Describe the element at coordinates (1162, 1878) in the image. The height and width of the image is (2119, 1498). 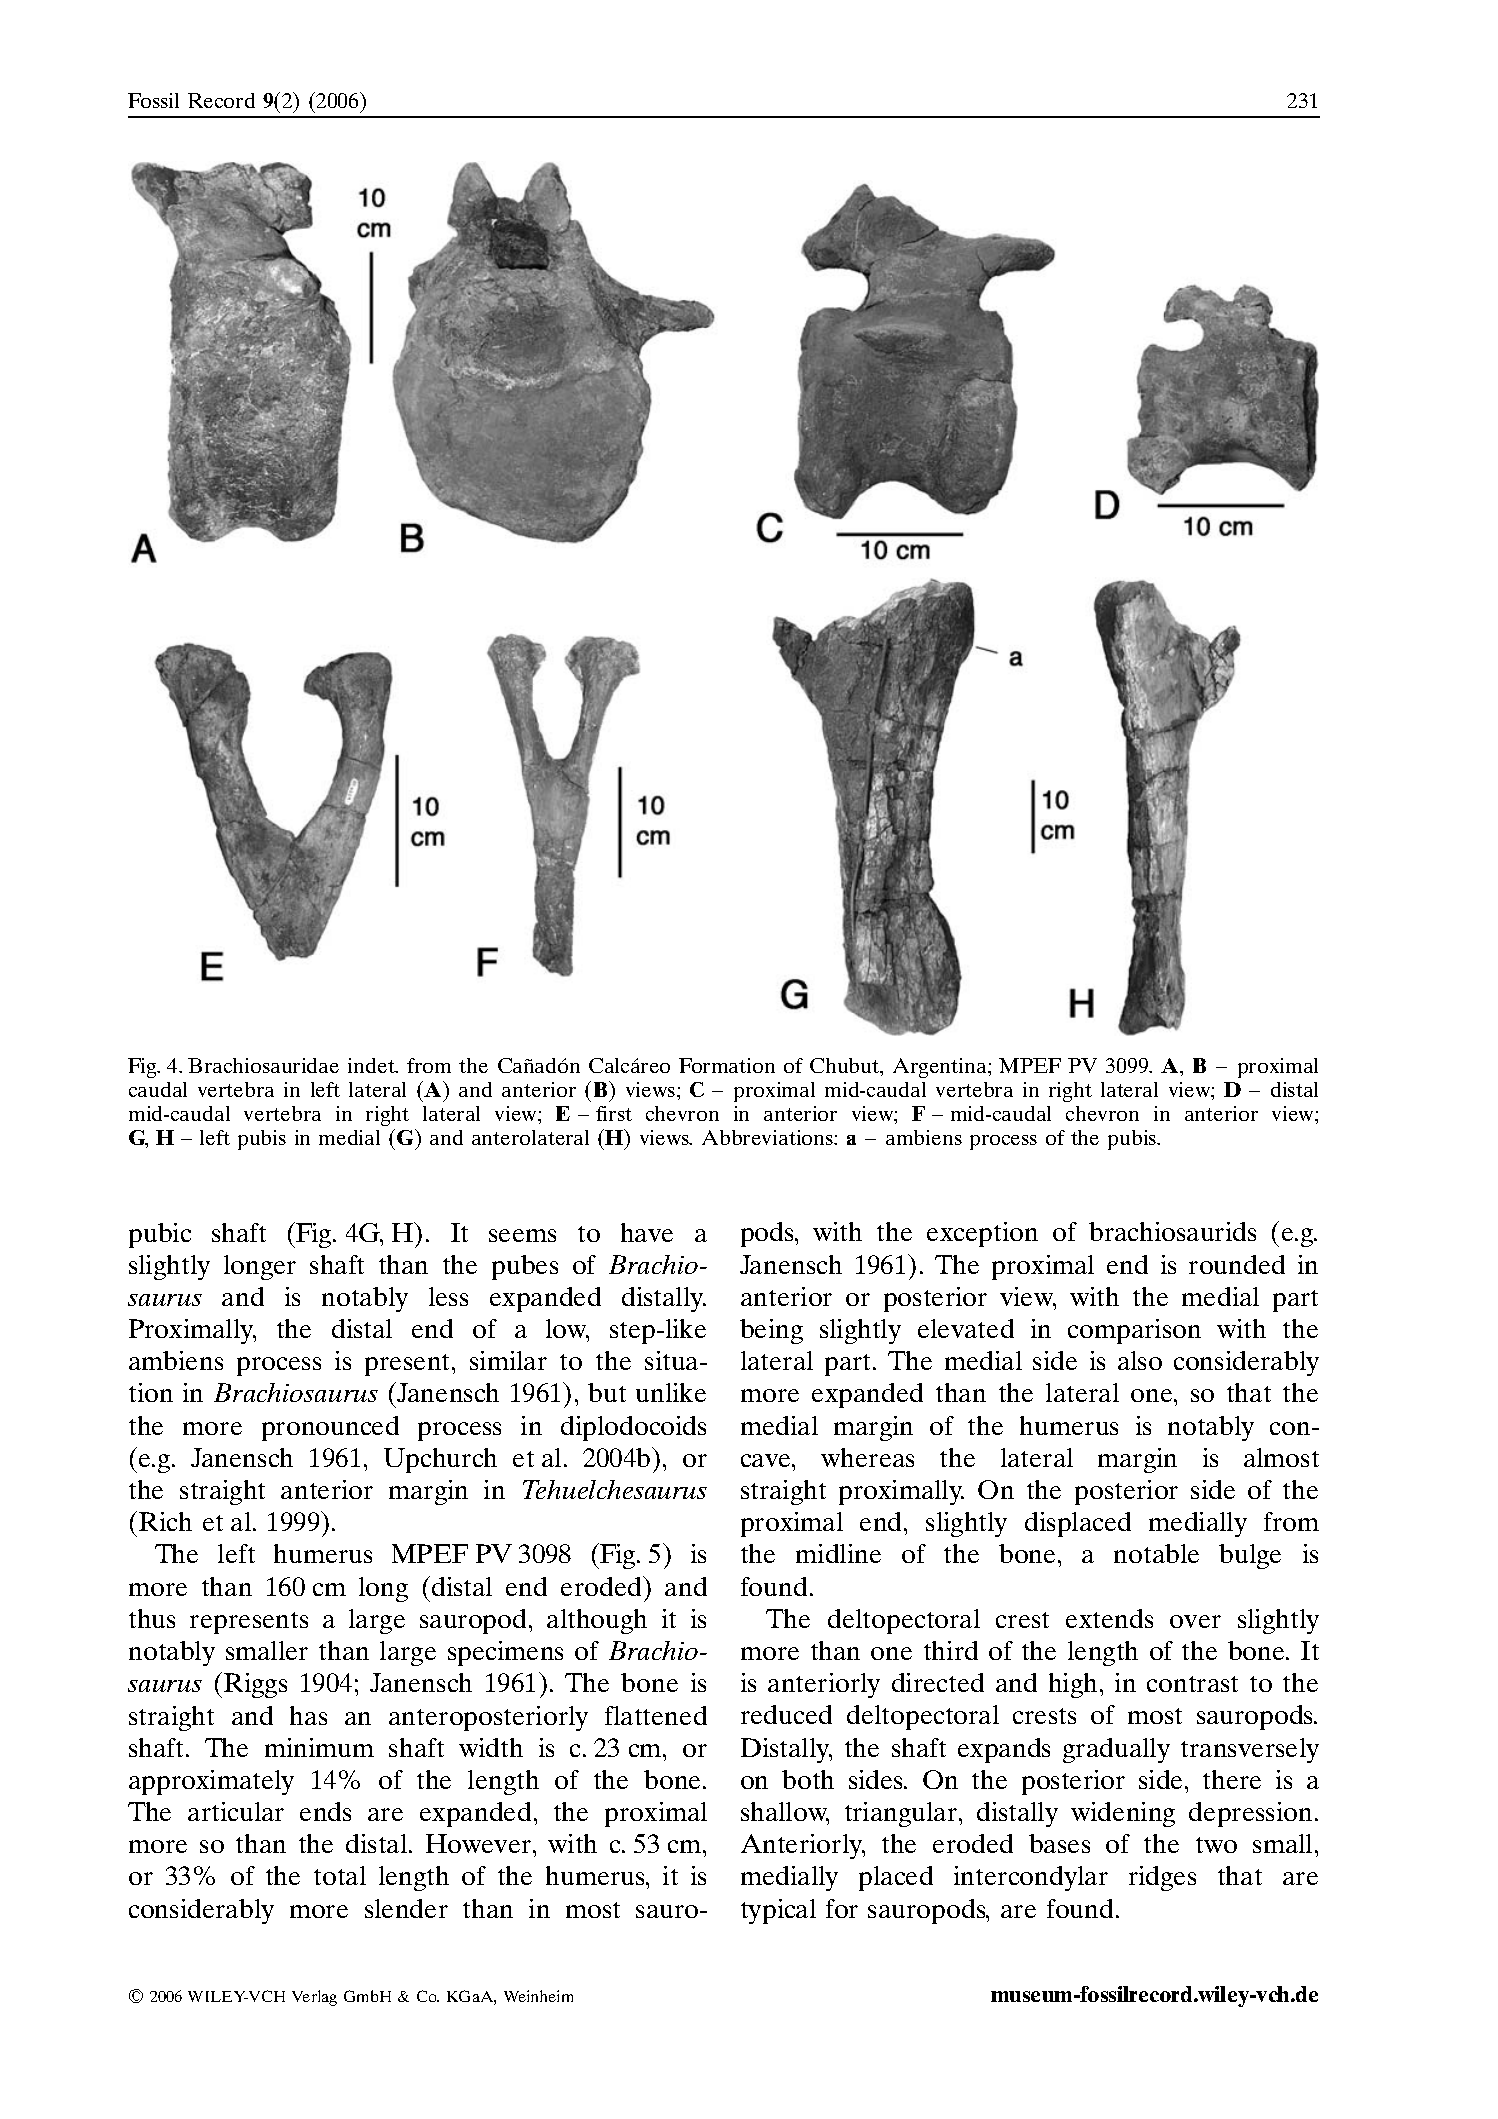
I see `ridges` at that location.
